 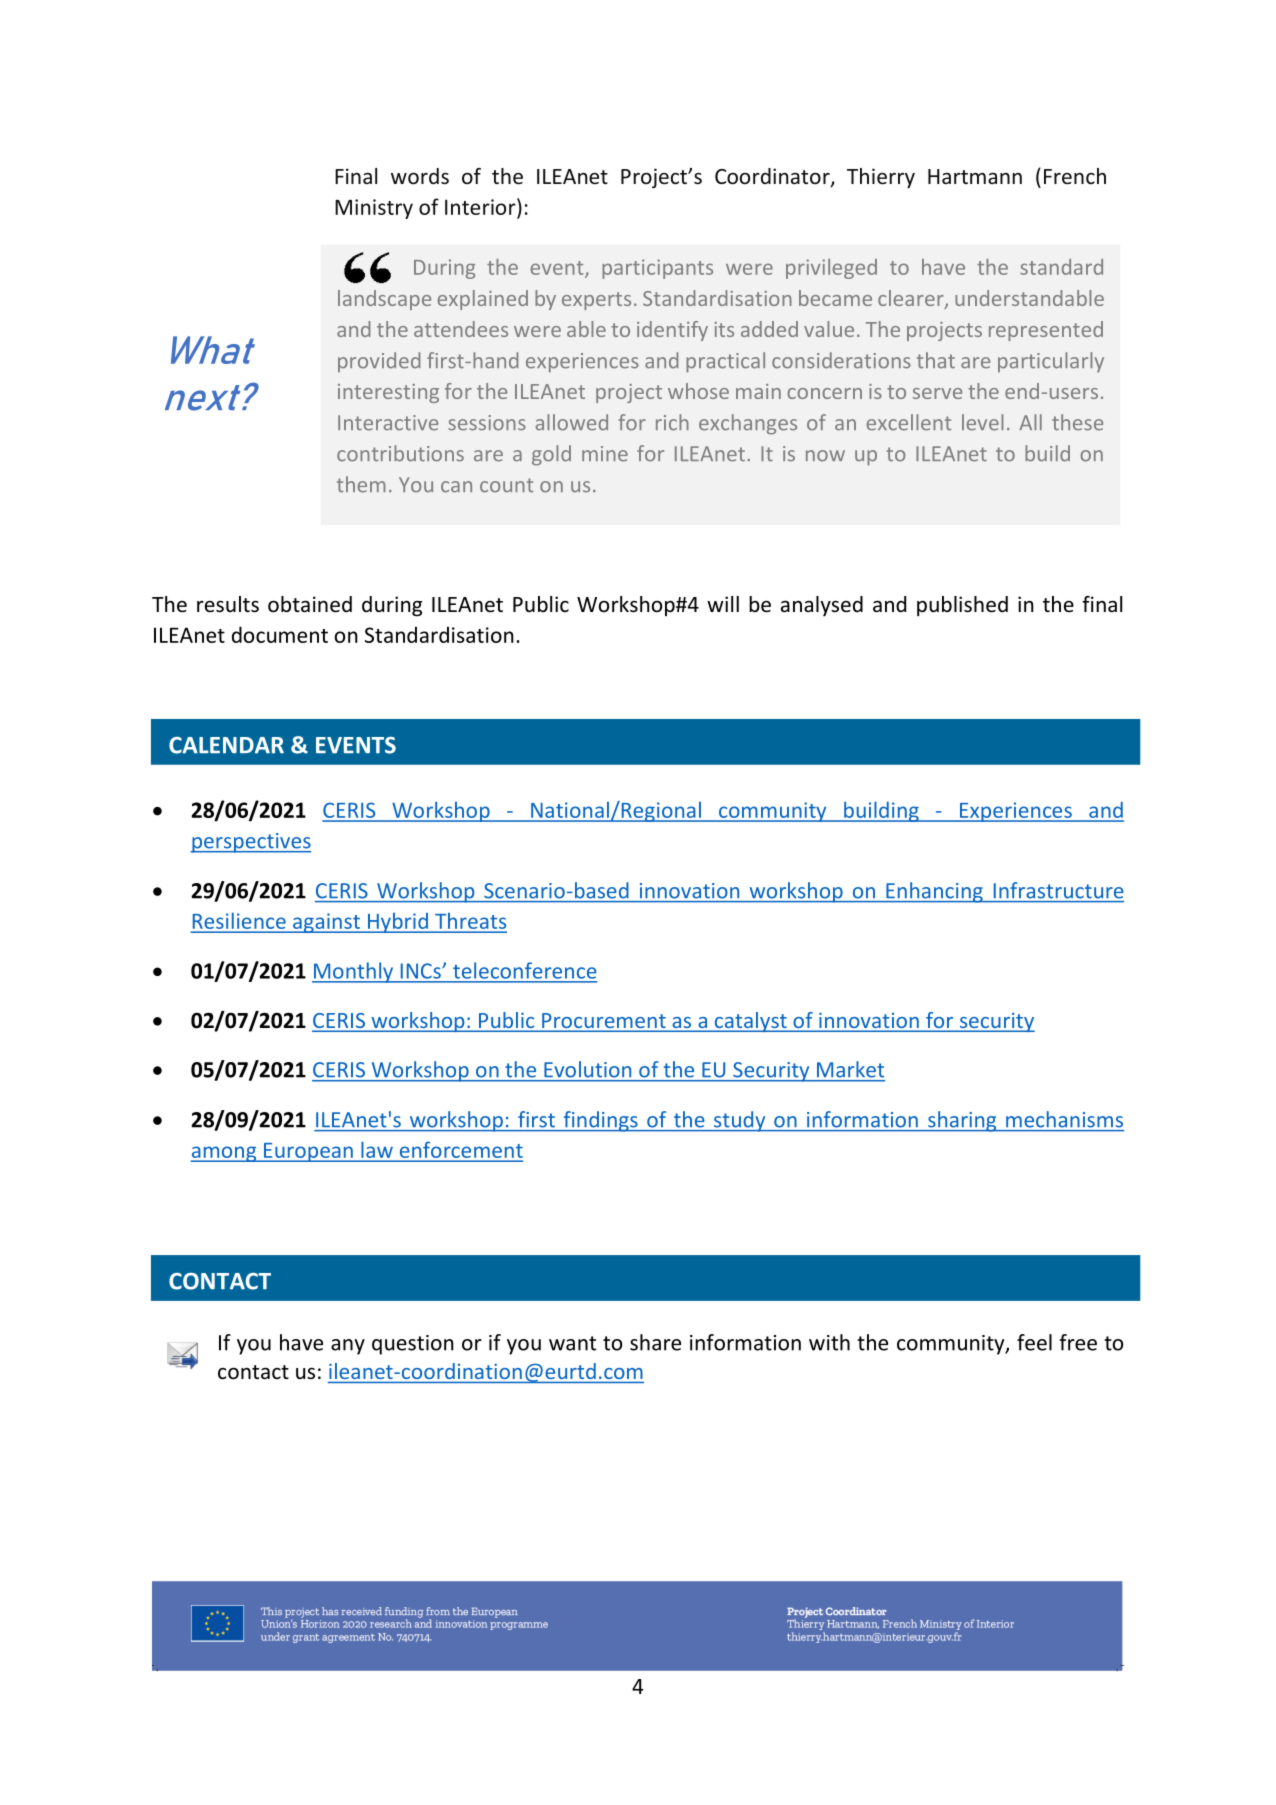 I want to click on sharing, so click(x=962, y=1121).
